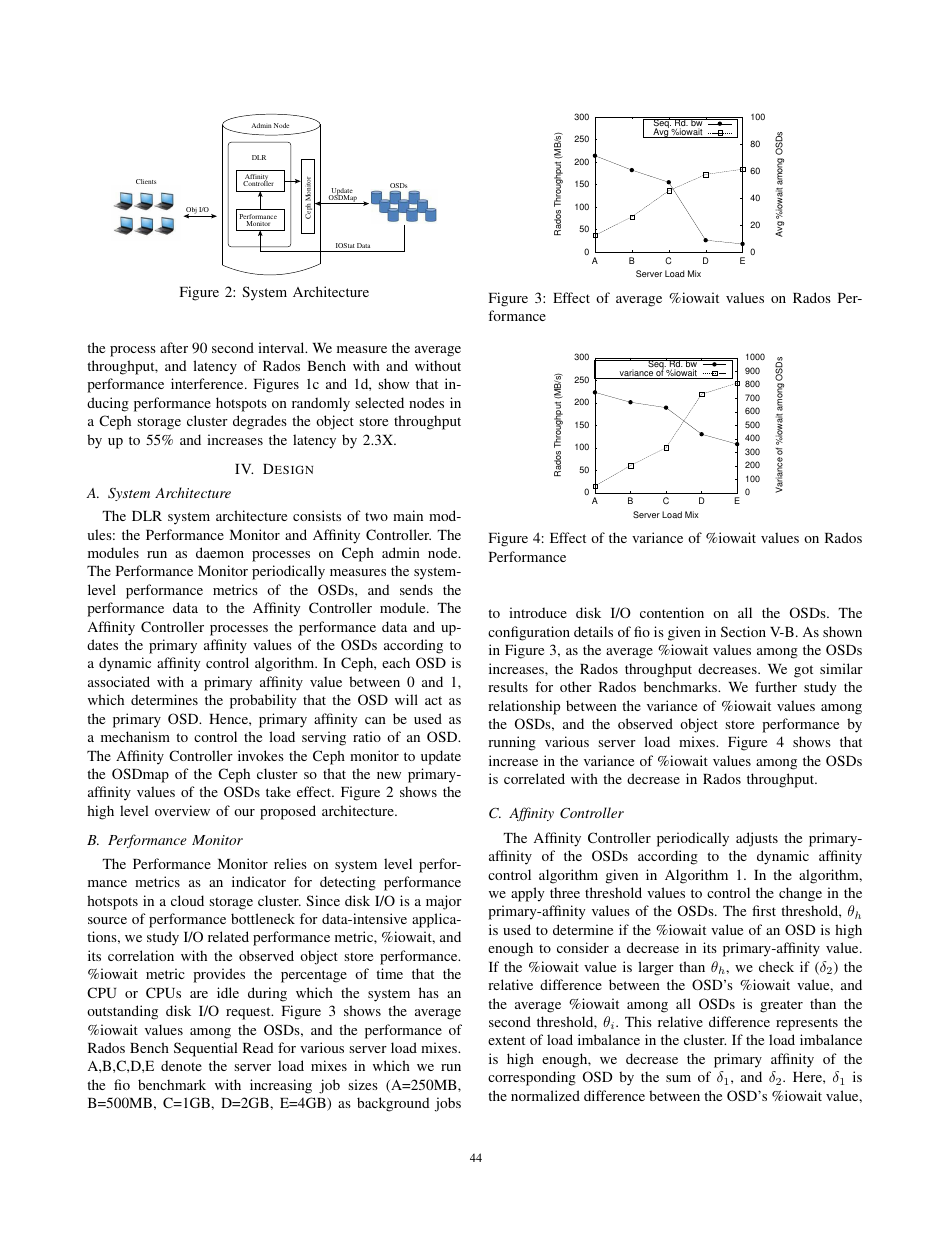 The image size is (952, 1233). What do you see at coordinates (181, 1065) in the screenshot?
I see `denote` at bounding box center [181, 1065].
